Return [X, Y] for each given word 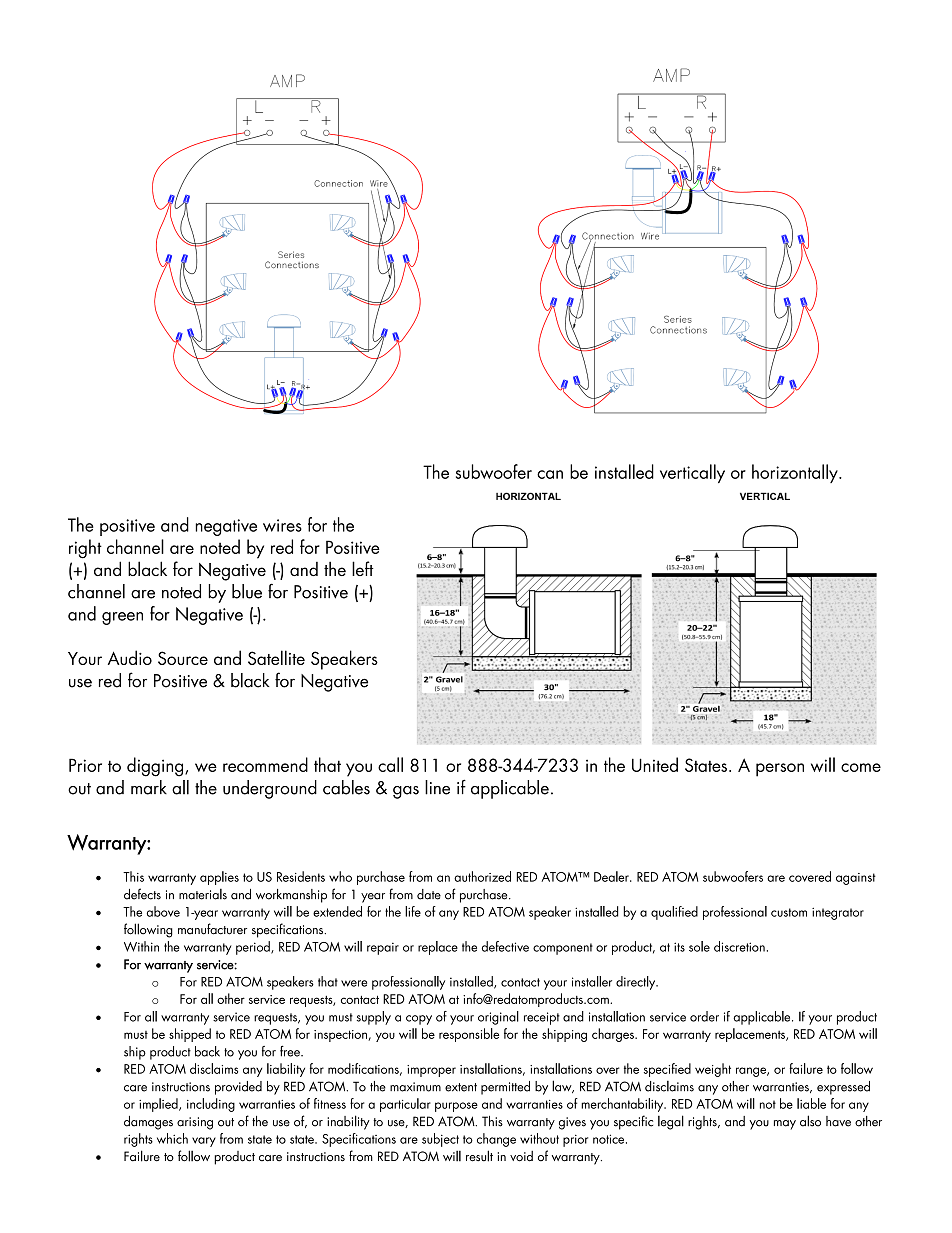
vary [204, 1142]
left [363, 568]
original [498, 1018]
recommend [265, 764]
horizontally [796, 473]
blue [247, 591]
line [437, 787]
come [861, 767]
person [780, 770]
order [704, 1016]
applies [219, 878]
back [207, 1051]
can [550, 474]
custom [789, 912]
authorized [482, 876]
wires [282, 525]
